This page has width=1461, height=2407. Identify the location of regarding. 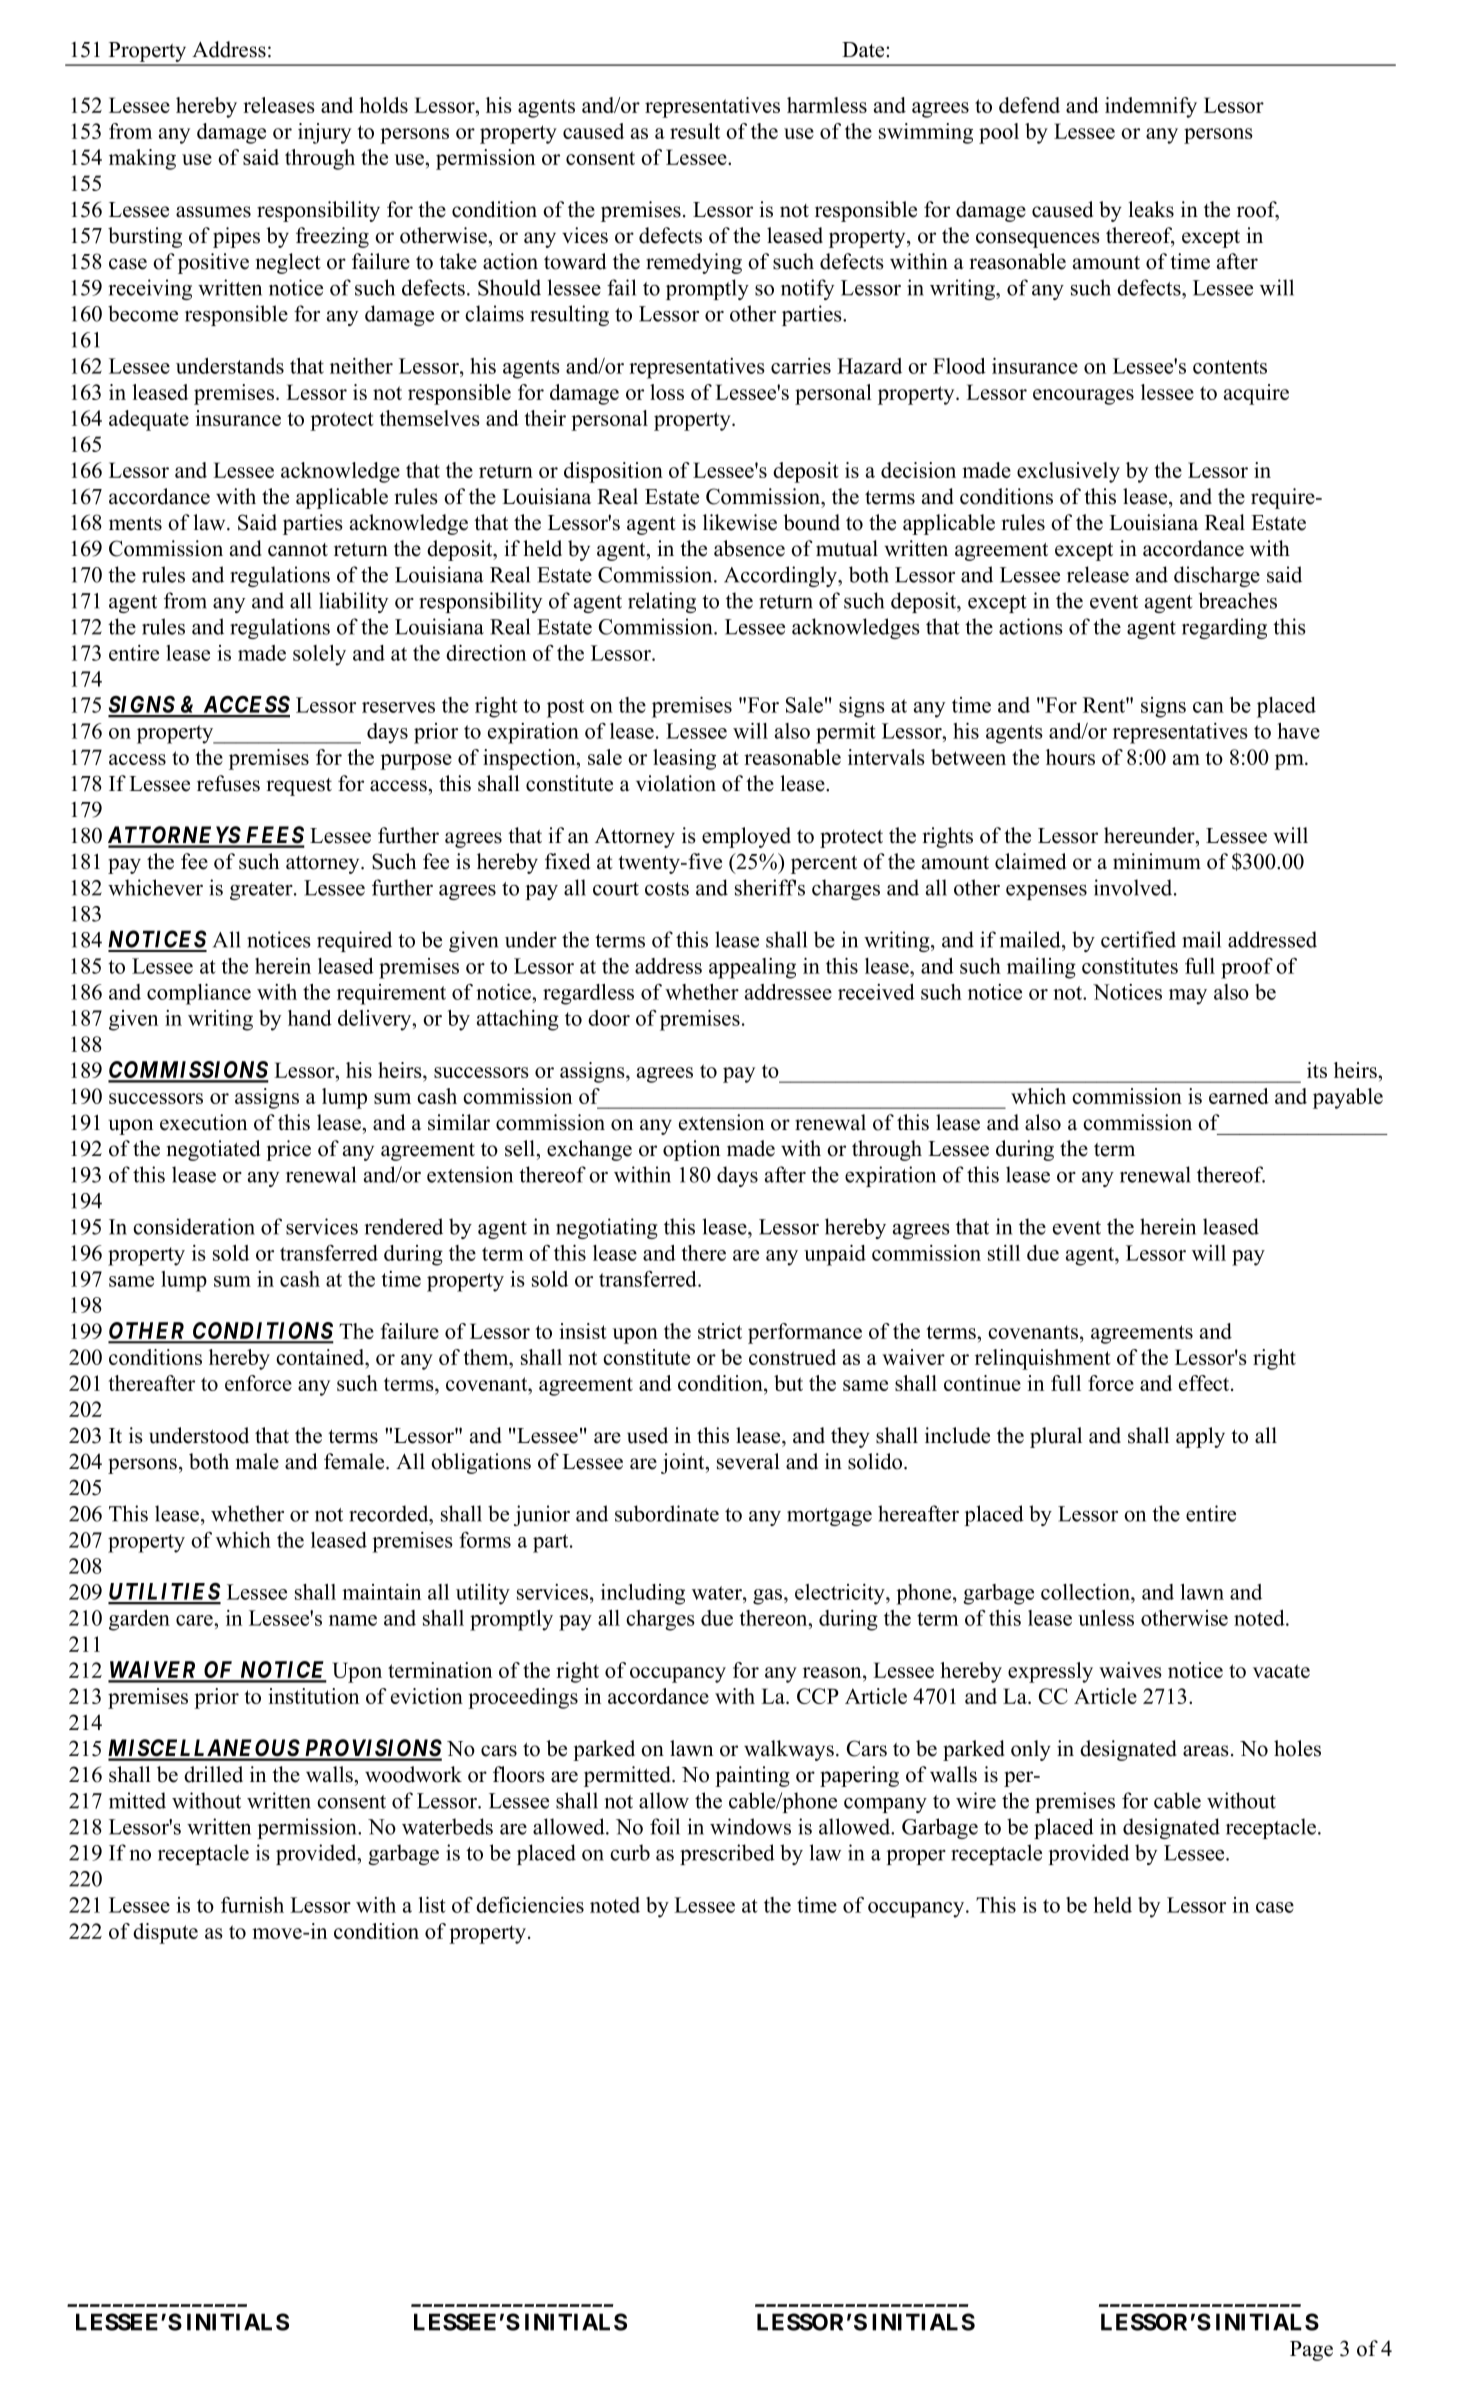
(1224, 628).
